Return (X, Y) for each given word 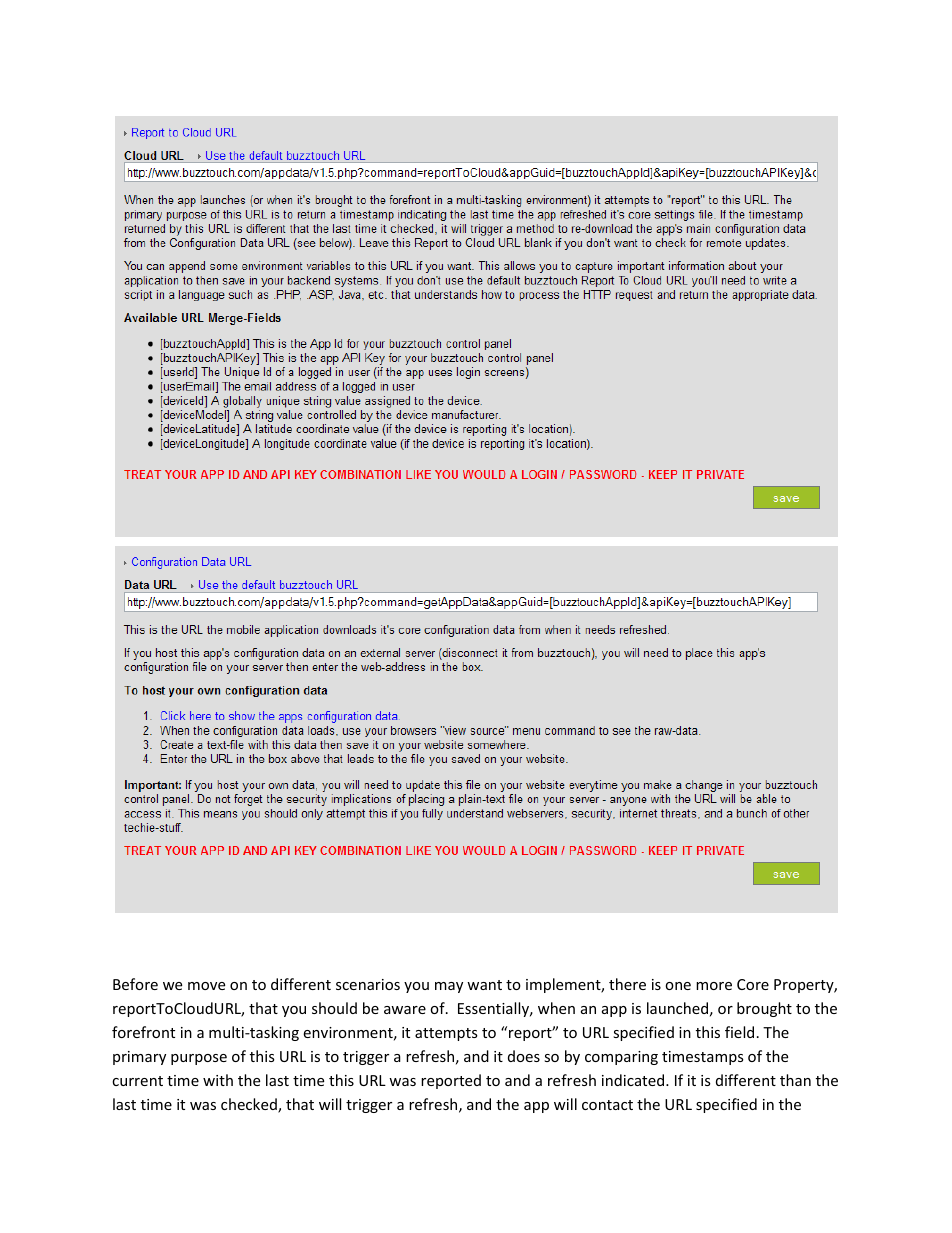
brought (764, 1009)
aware (405, 1010)
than (795, 1080)
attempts (446, 1034)
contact (607, 1105)
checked (250, 1105)
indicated (634, 1080)
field (739, 1032)
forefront (143, 1032)
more (714, 986)
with (218, 1080)
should (334, 1008)
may (449, 987)
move (206, 986)
